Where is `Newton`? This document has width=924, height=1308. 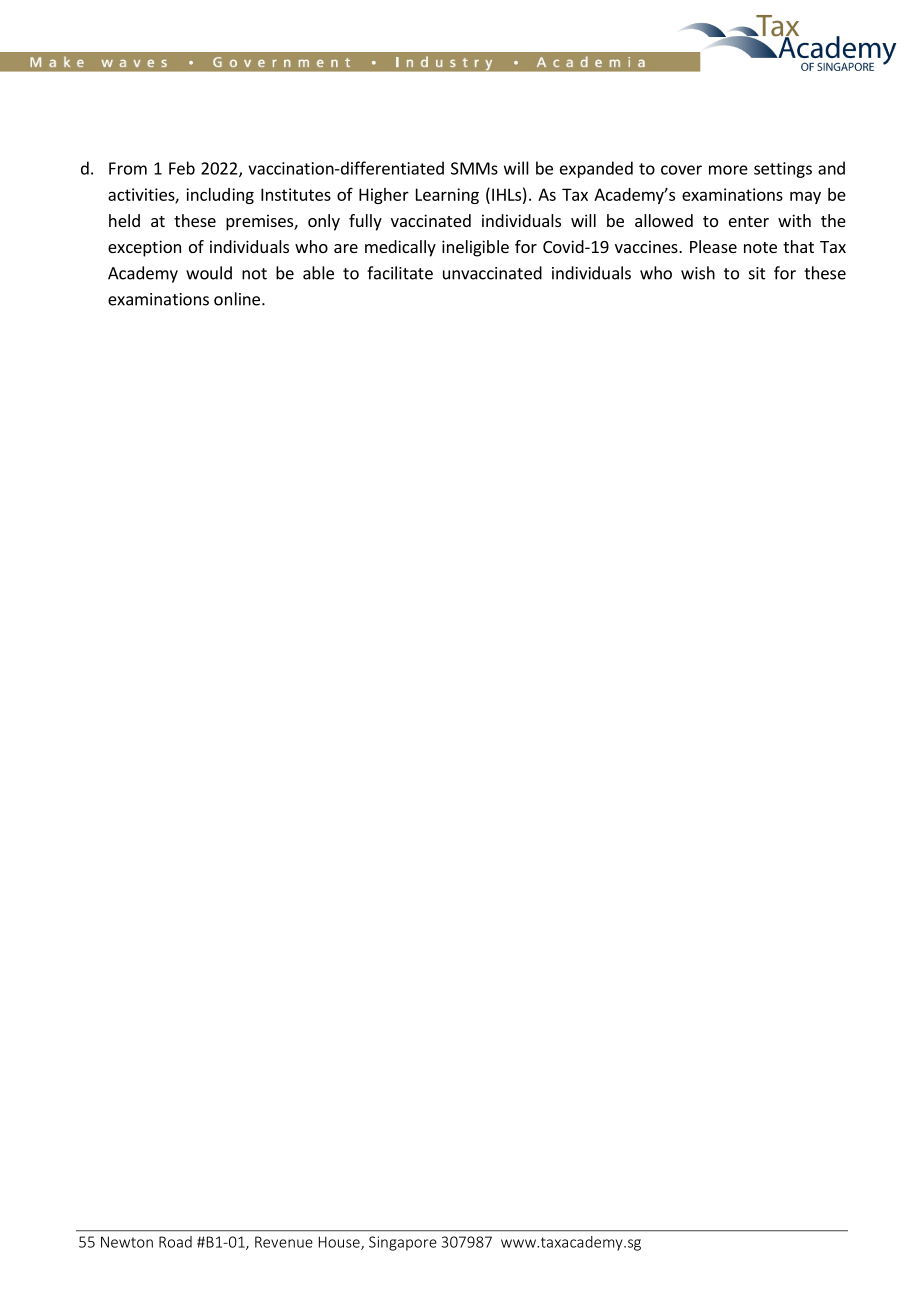 Newton is located at coordinates (127, 1242).
